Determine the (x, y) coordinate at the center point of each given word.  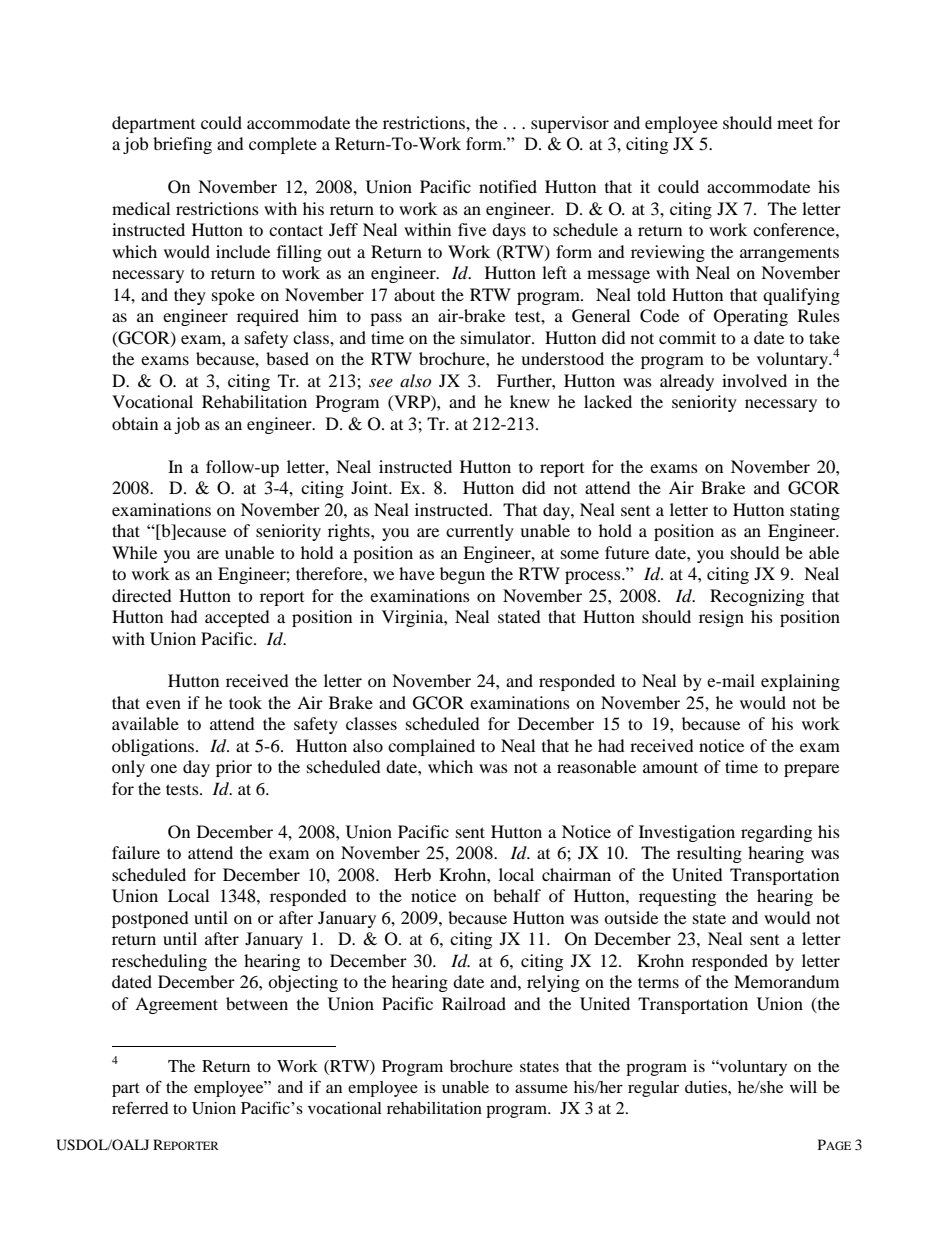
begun (462, 575)
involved (754, 380)
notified (508, 186)
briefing (182, 145)
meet (795, 123)
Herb (412, 874)
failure (136, 852)
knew (530, 401)
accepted (237, 618)
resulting (709, 854)
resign (721, 618)
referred (140, 1107)
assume (541, 1088)
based (287, 358)
